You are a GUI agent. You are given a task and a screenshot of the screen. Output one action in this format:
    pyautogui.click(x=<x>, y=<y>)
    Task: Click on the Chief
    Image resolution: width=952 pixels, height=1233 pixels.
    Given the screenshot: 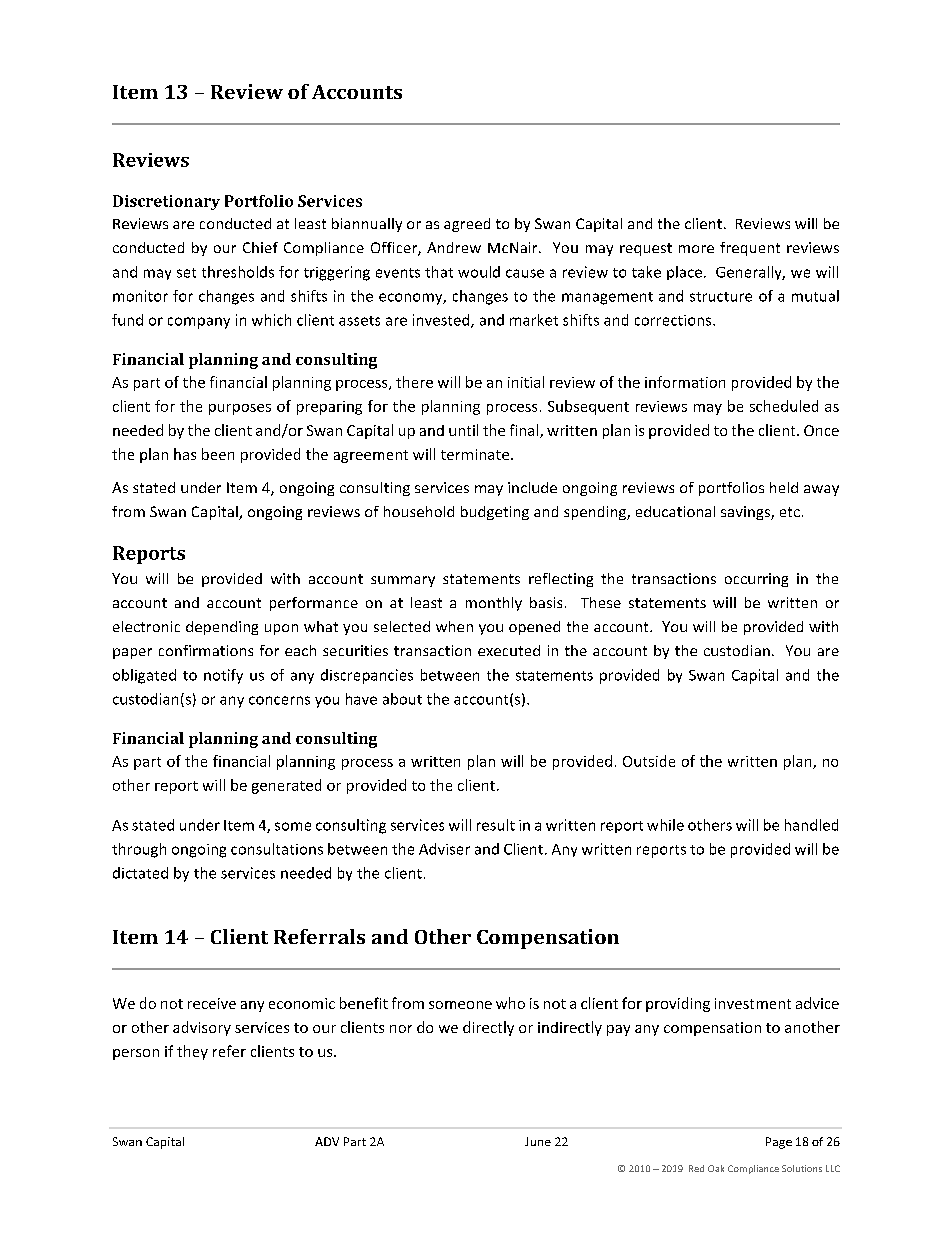 What is the action you would take?
    pyautogui.click(x=260, y=247)
